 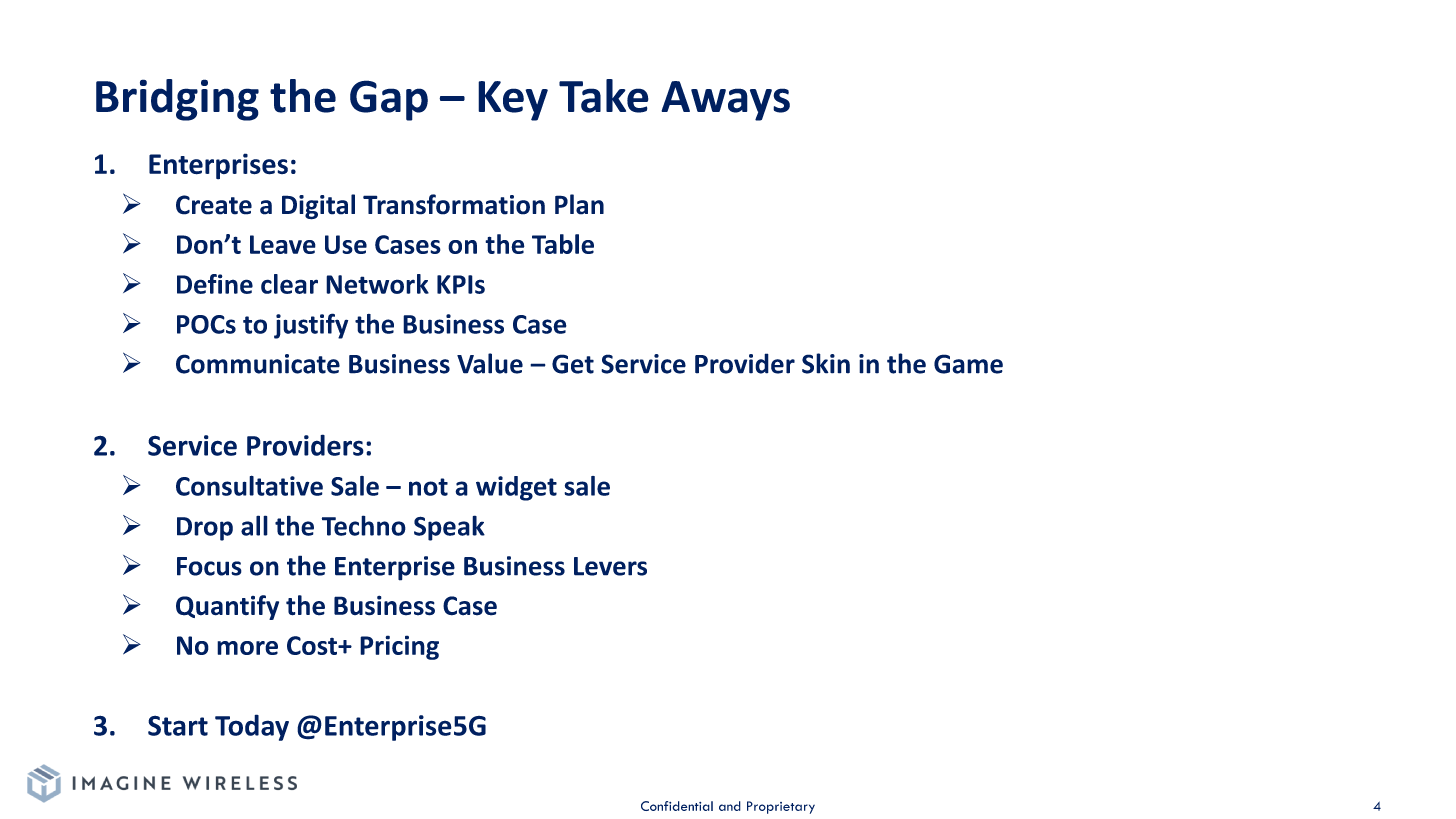 What do you see at coordinates (449, 528) in the screenshot?
I see `Speak` at bounding box center [449, 528].
